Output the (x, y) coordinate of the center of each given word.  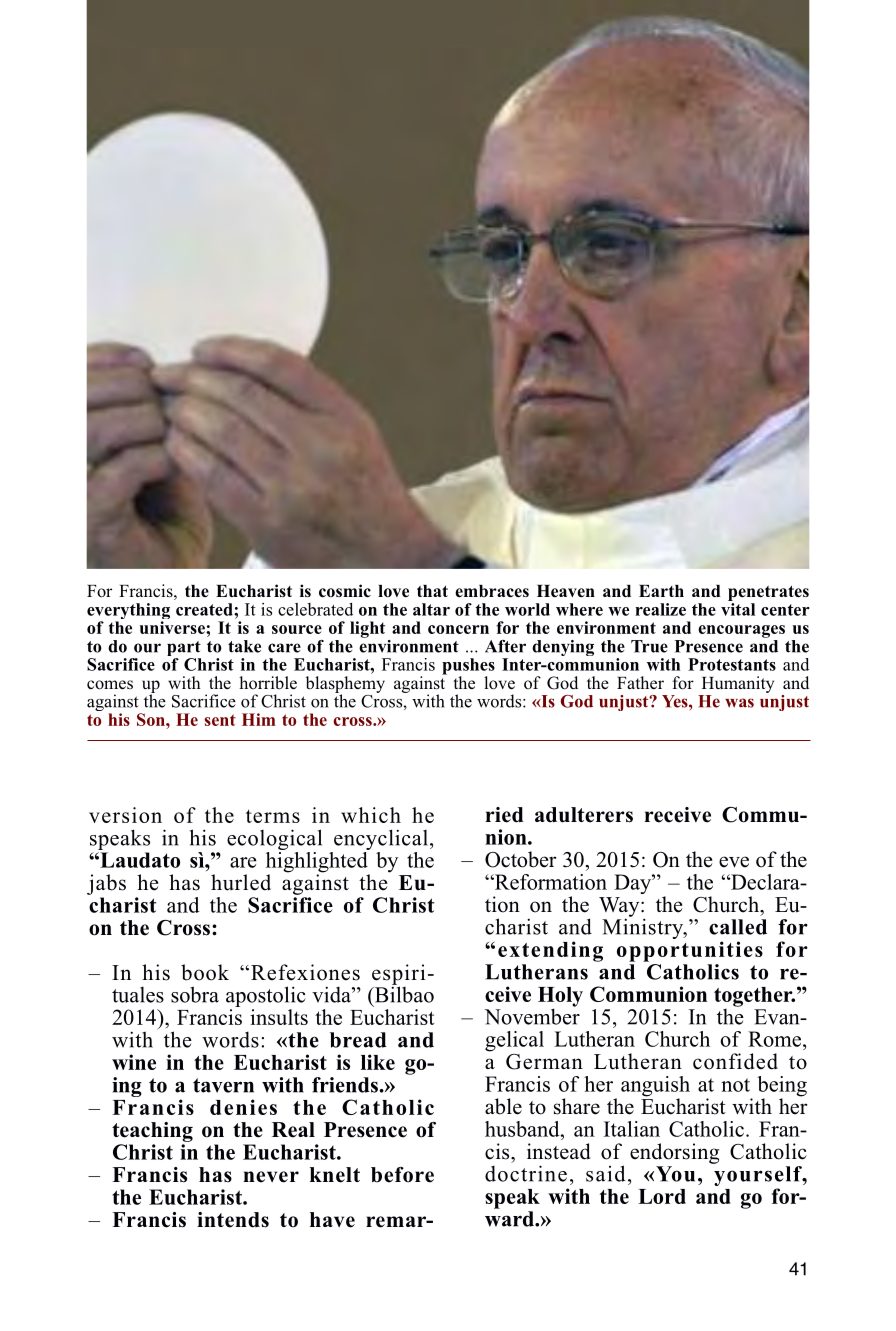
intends (233, 1220)
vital (738, 609)
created (205, 609)
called (738, 927)
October (520, 859)
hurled (241, 882)
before (402, 1175)
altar (431, 609)
